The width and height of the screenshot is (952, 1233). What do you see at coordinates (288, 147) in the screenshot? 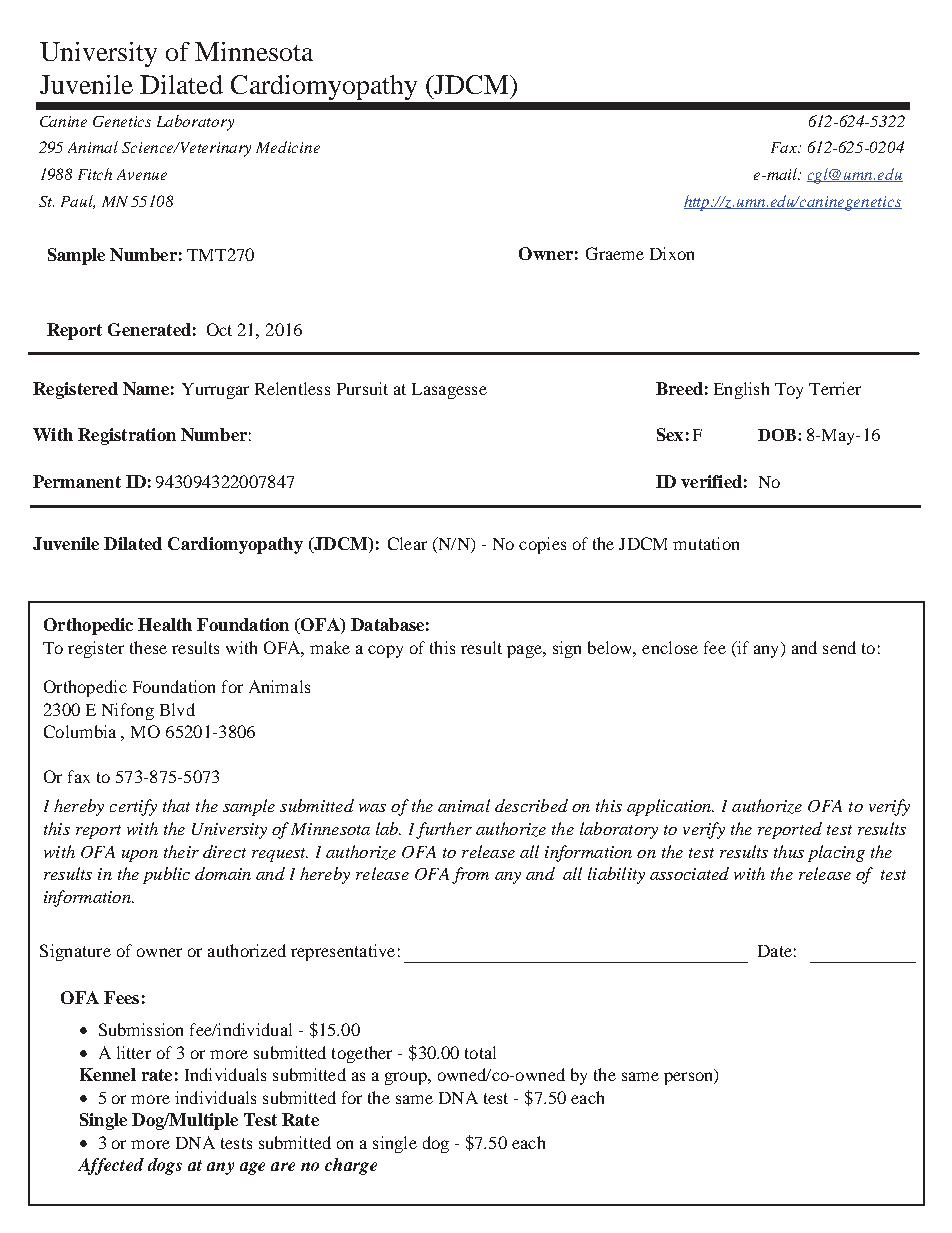
I see `Medicine` at bounding box center [288, 147].
